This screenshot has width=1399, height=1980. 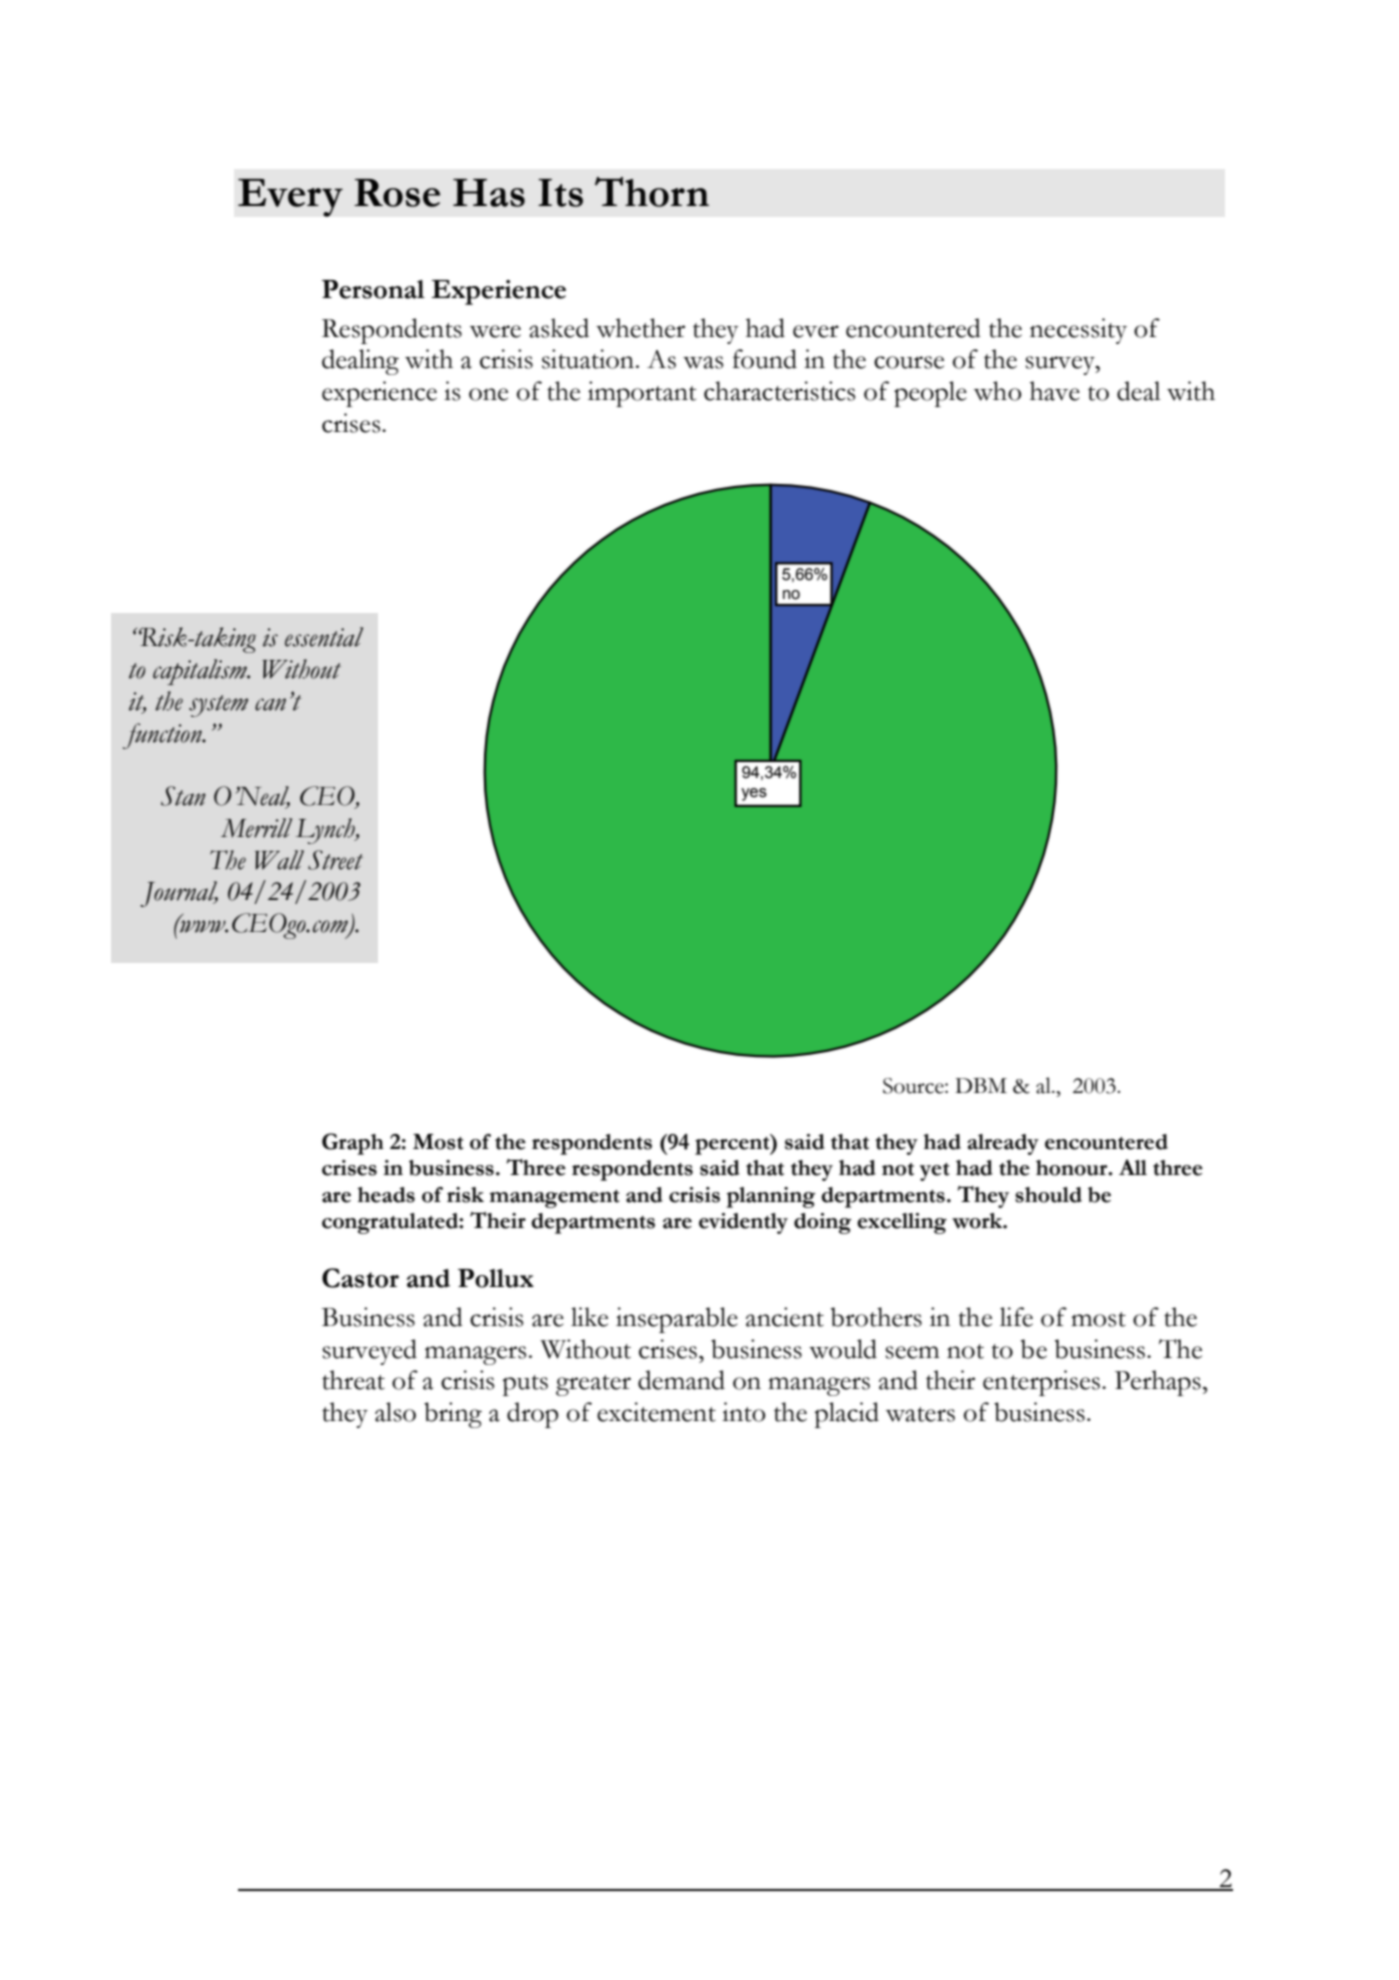 I want to click on threat, so click(x=353, y=1380).
